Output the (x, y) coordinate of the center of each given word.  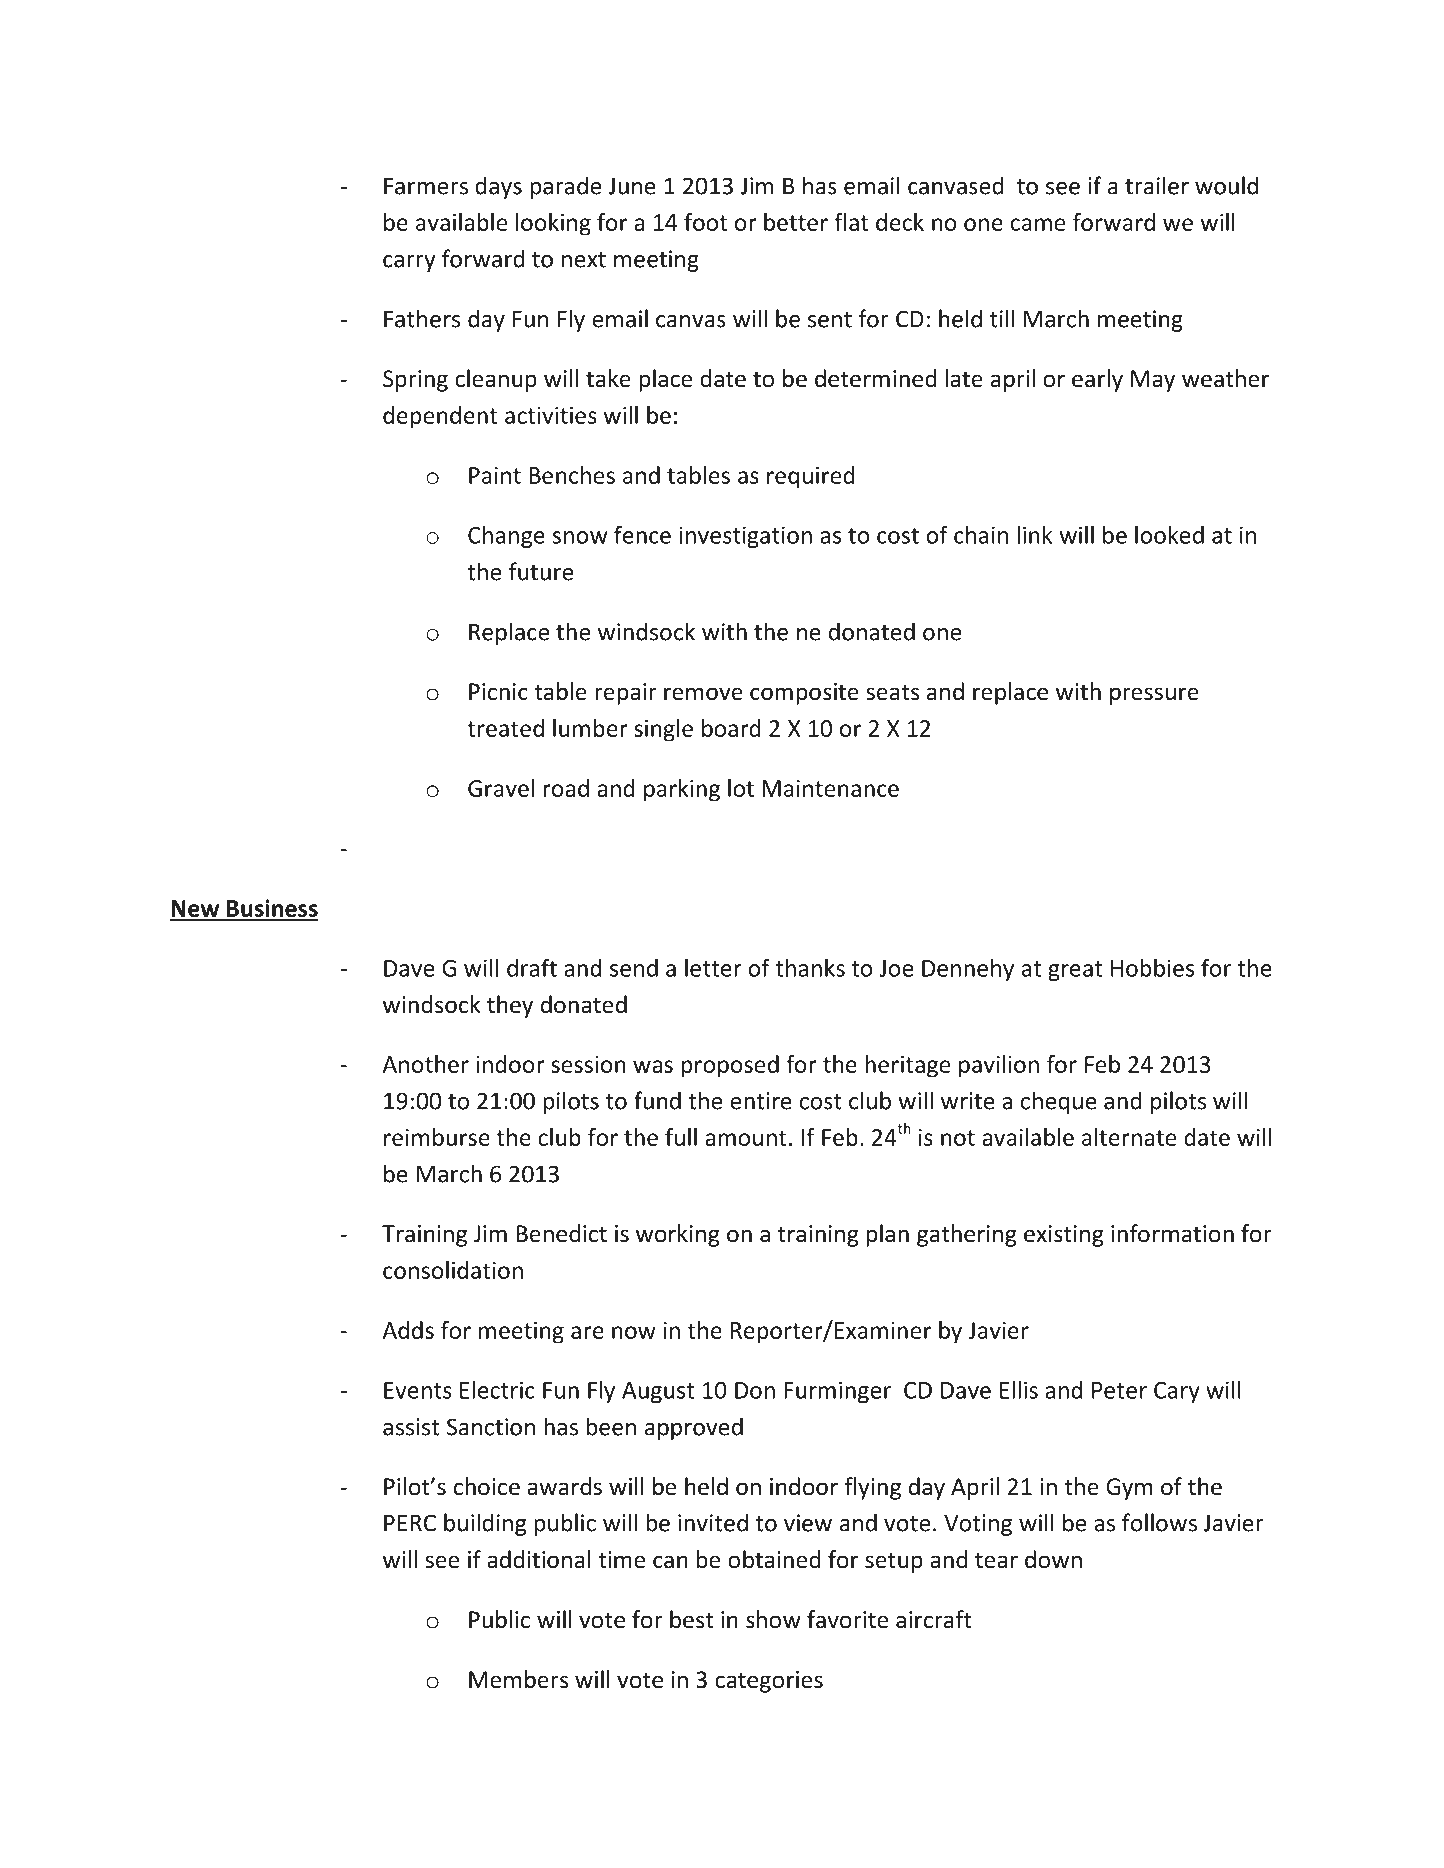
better (796, 222)
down (1053, 1559)
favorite (847, 1619)
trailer (1157, 185)
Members (518, 1679)
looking (553, 224)
